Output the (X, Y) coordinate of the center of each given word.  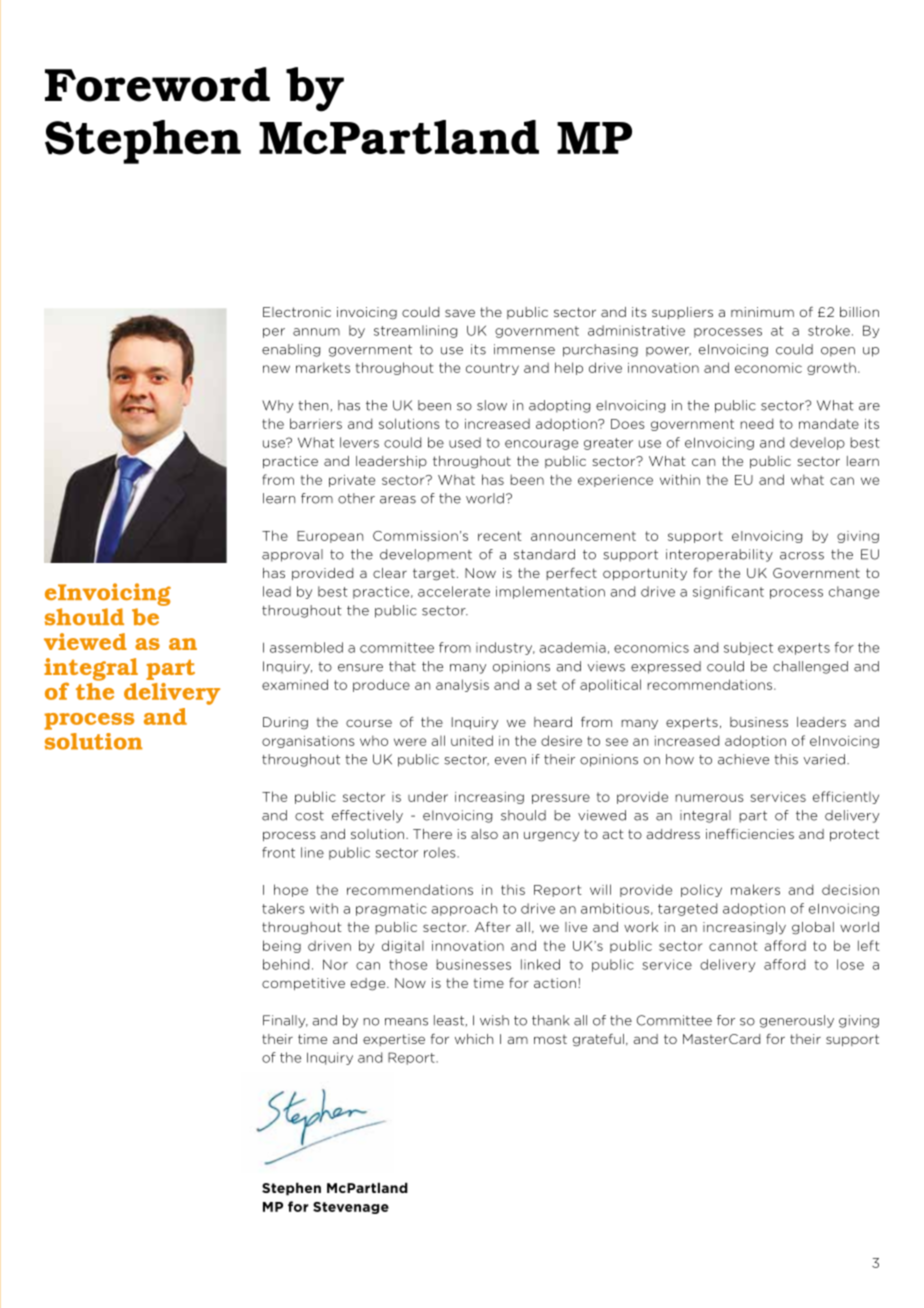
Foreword (157, 84)
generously (797, 1021)
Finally (285, 1021)
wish (494, 1020)
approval (292, 555)
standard (544, 554)
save (460, 313)
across (802, 556)
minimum (762, 312)
